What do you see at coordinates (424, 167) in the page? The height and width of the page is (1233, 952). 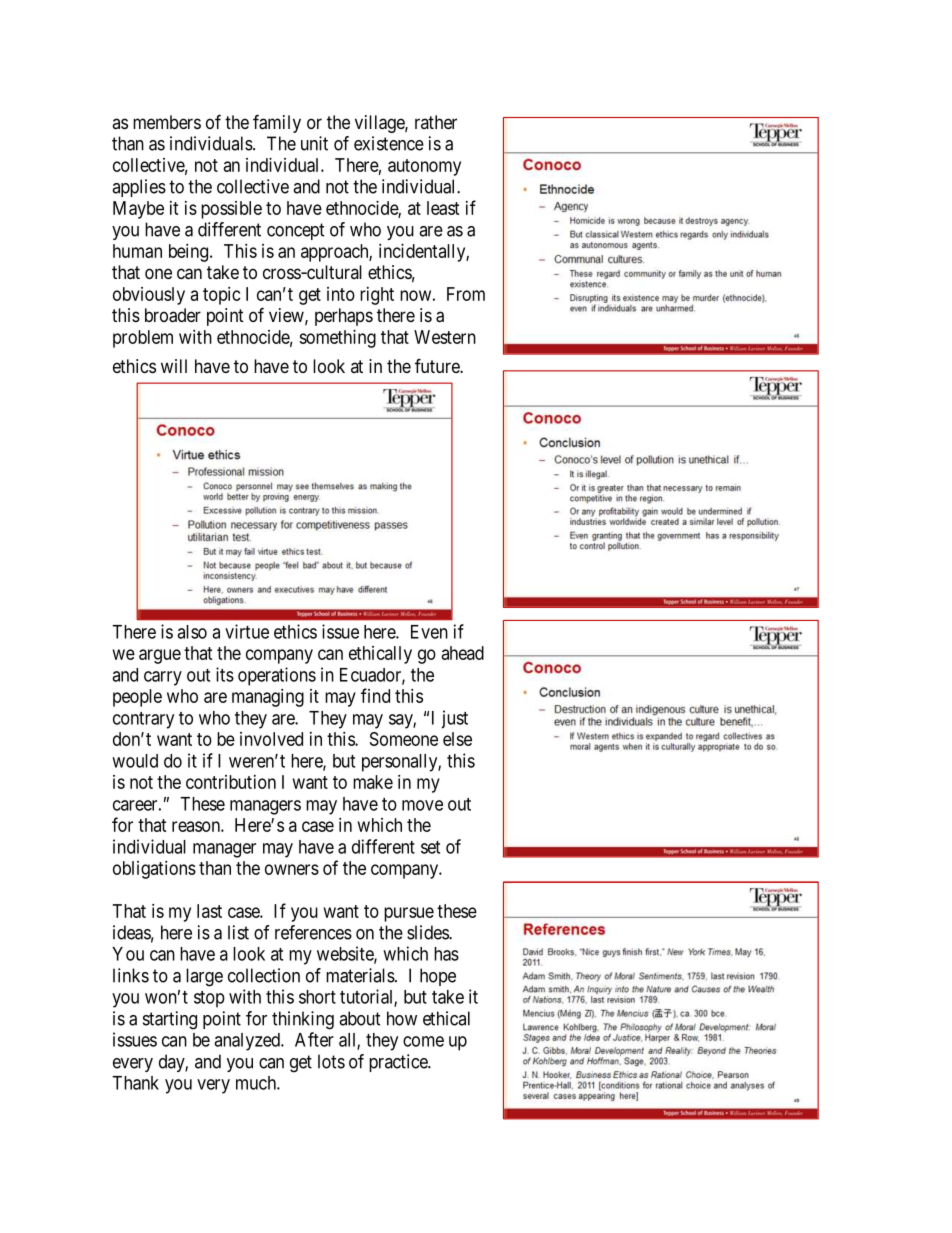 I see `autonomy` at bounding box center [424, 167].
